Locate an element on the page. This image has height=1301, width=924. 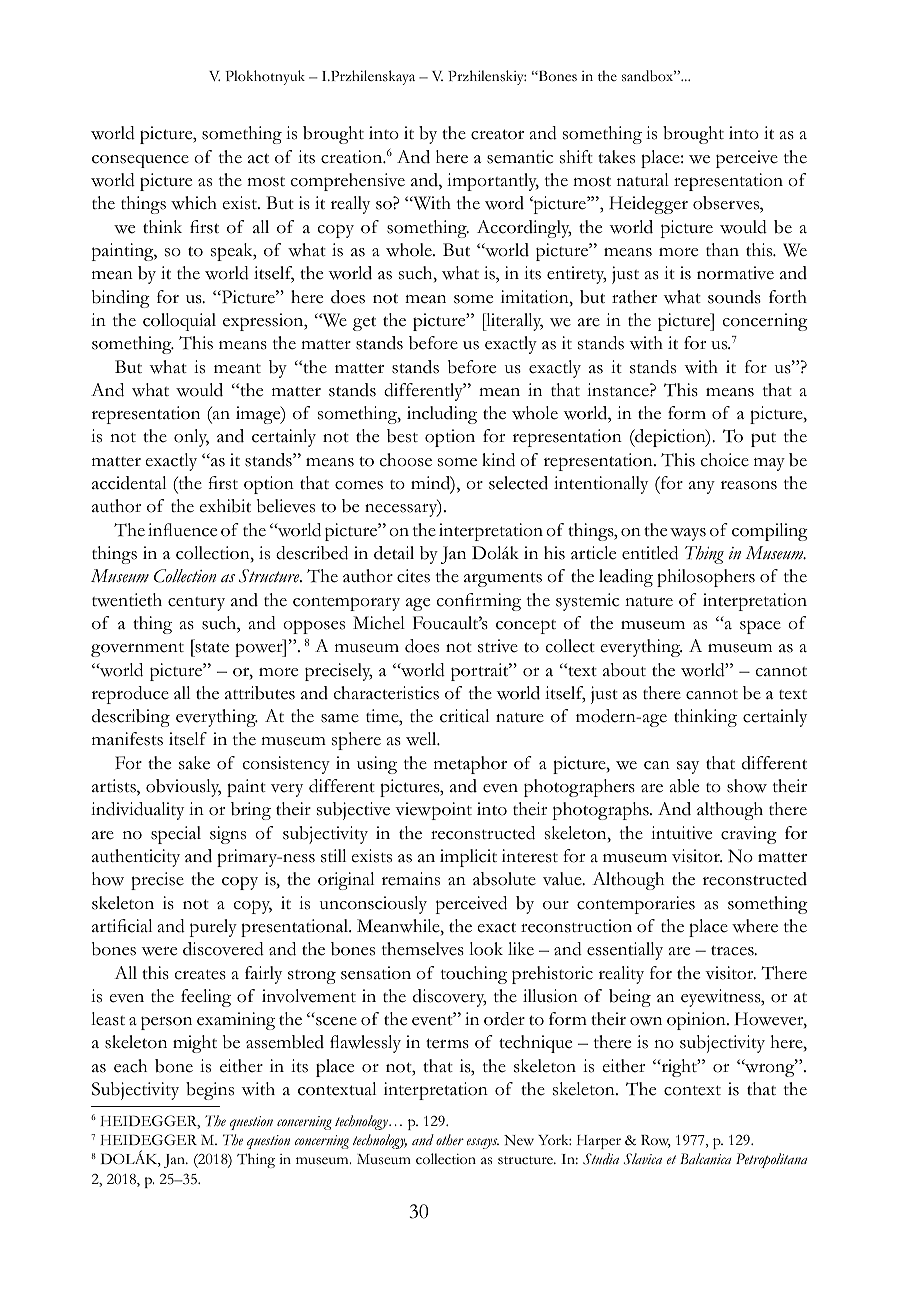
choose is located at coordinates (405, 460).
